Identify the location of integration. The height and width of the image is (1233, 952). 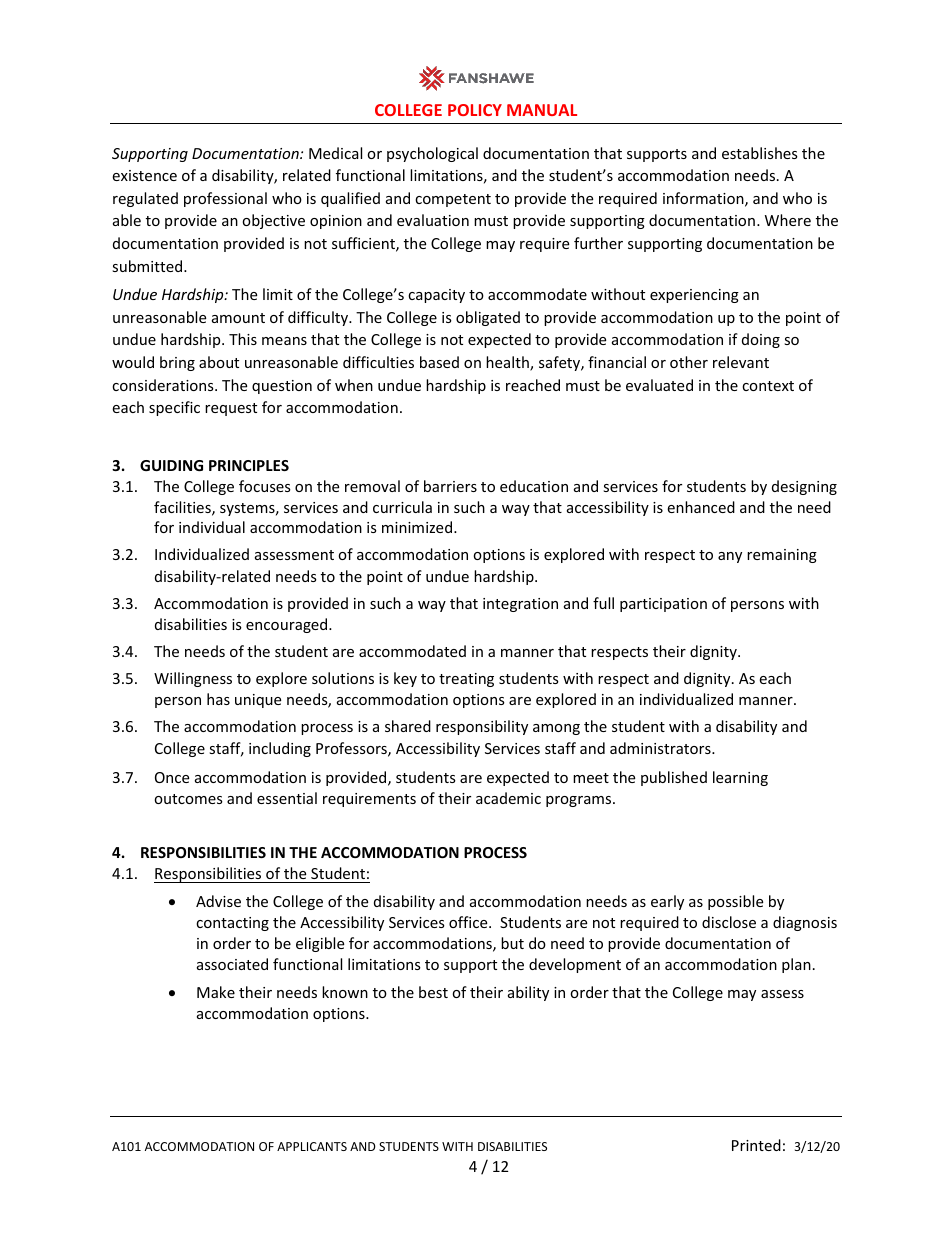
(520, 605).
